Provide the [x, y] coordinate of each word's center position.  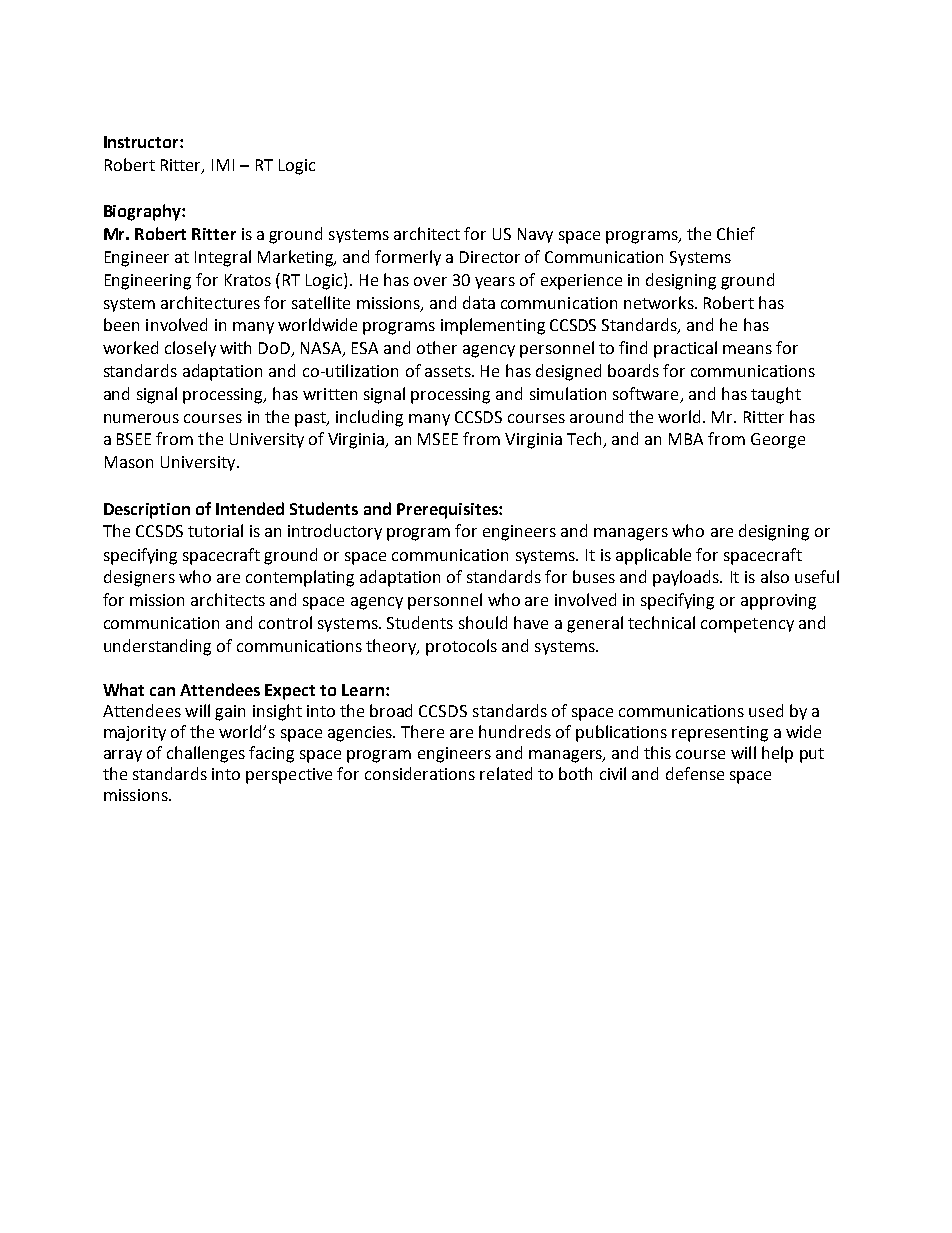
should [483, 622]
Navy [535, 235]
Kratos [248, 280]
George [778, 441]
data [479, 302]
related [506, 773]
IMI [223, 165]
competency [747, 625]
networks [660, 302]
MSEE [438, 439]
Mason [129, 462]
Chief [736, 233]
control [285, 622]
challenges [206, 754]
